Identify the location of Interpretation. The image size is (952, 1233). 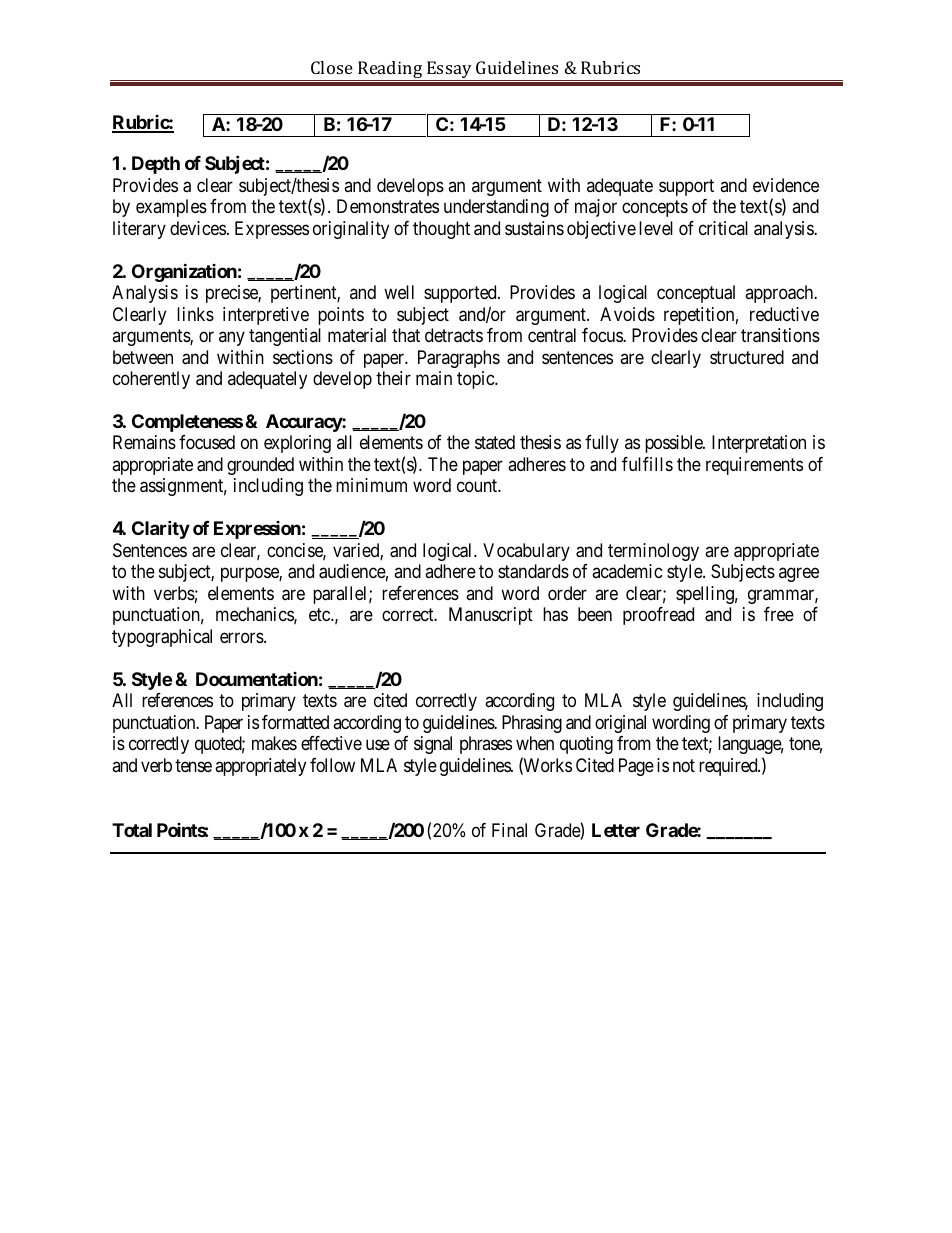
(759, 444).
